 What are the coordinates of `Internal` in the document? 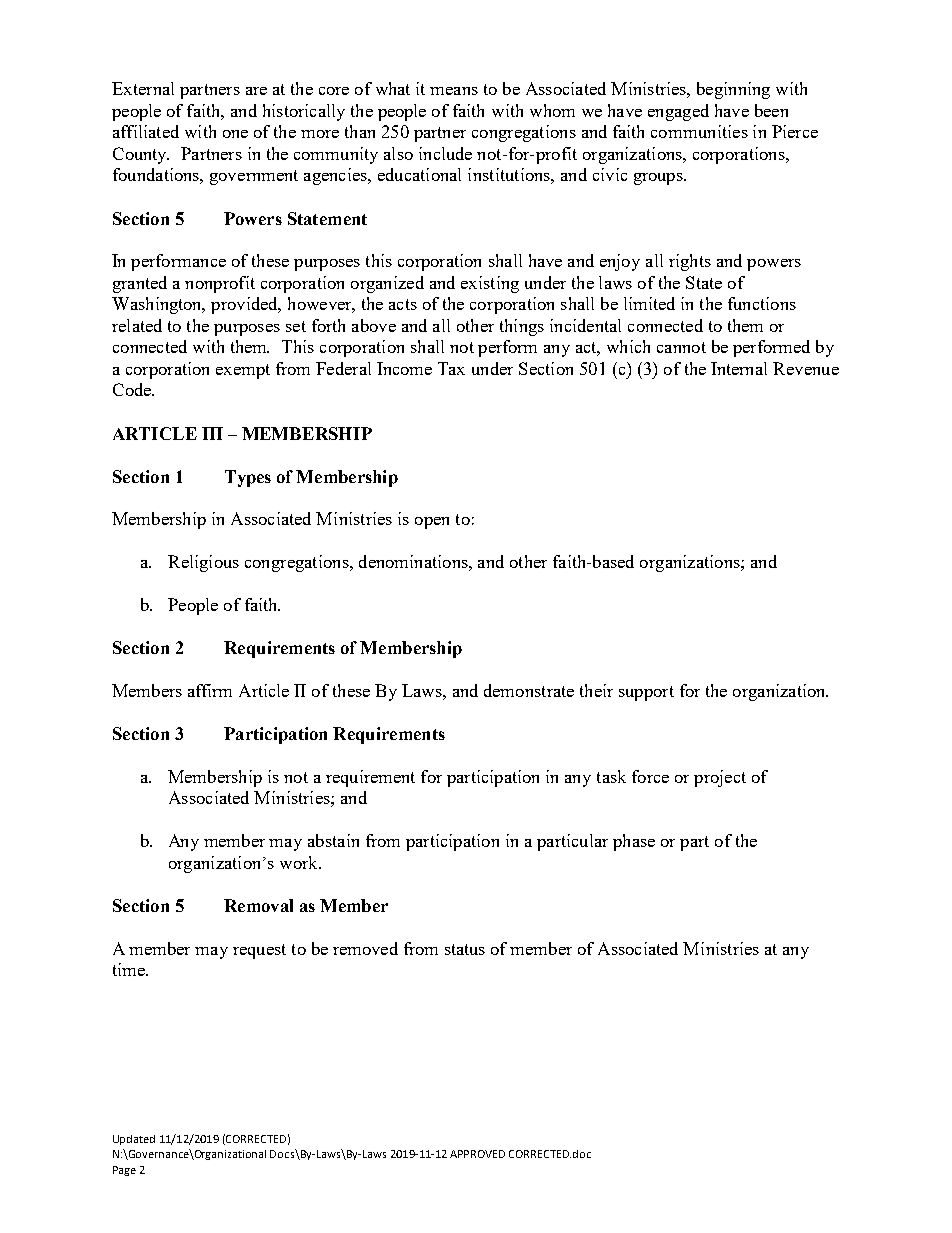 It's located at (739, 368).
